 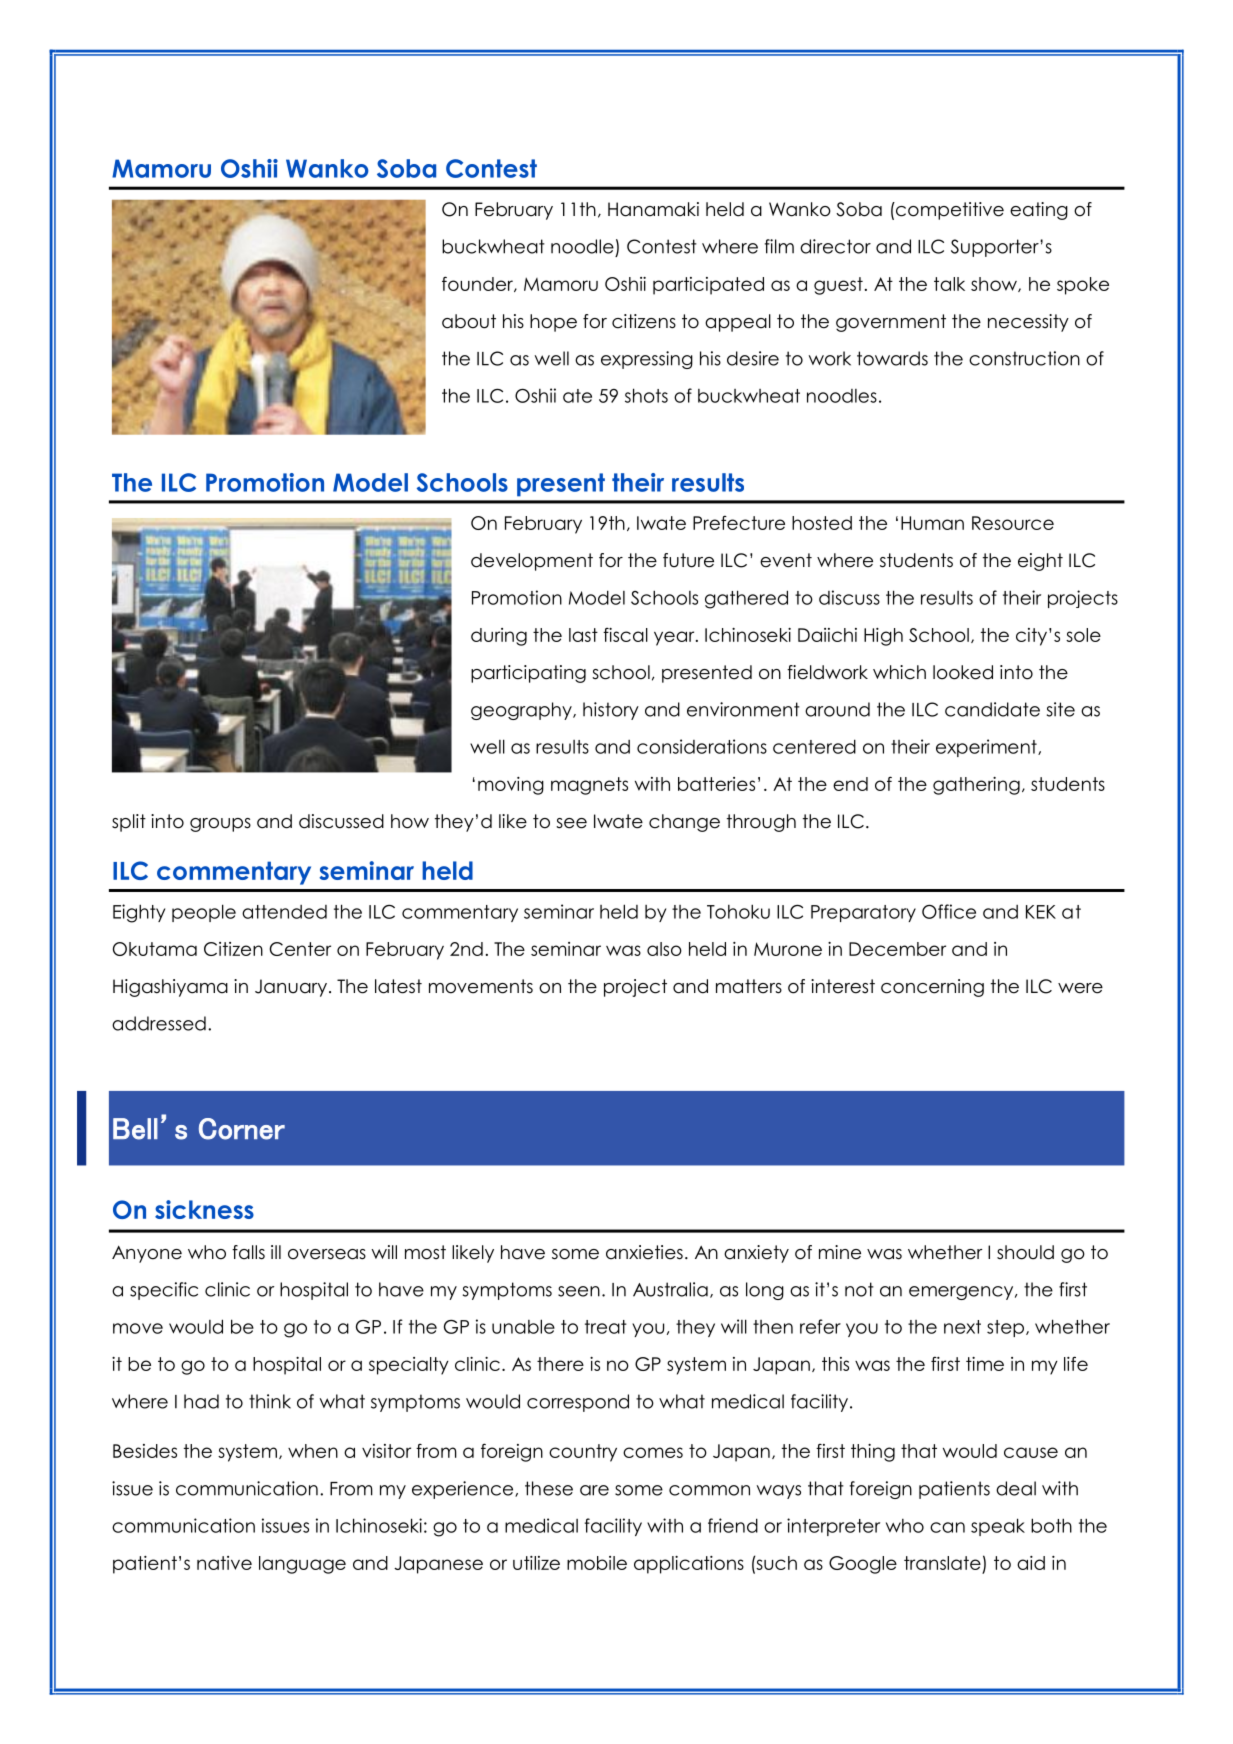 What do you see at coordinates (220, 825) in the page?
I see `groups` at bounding box center [220, 825].
